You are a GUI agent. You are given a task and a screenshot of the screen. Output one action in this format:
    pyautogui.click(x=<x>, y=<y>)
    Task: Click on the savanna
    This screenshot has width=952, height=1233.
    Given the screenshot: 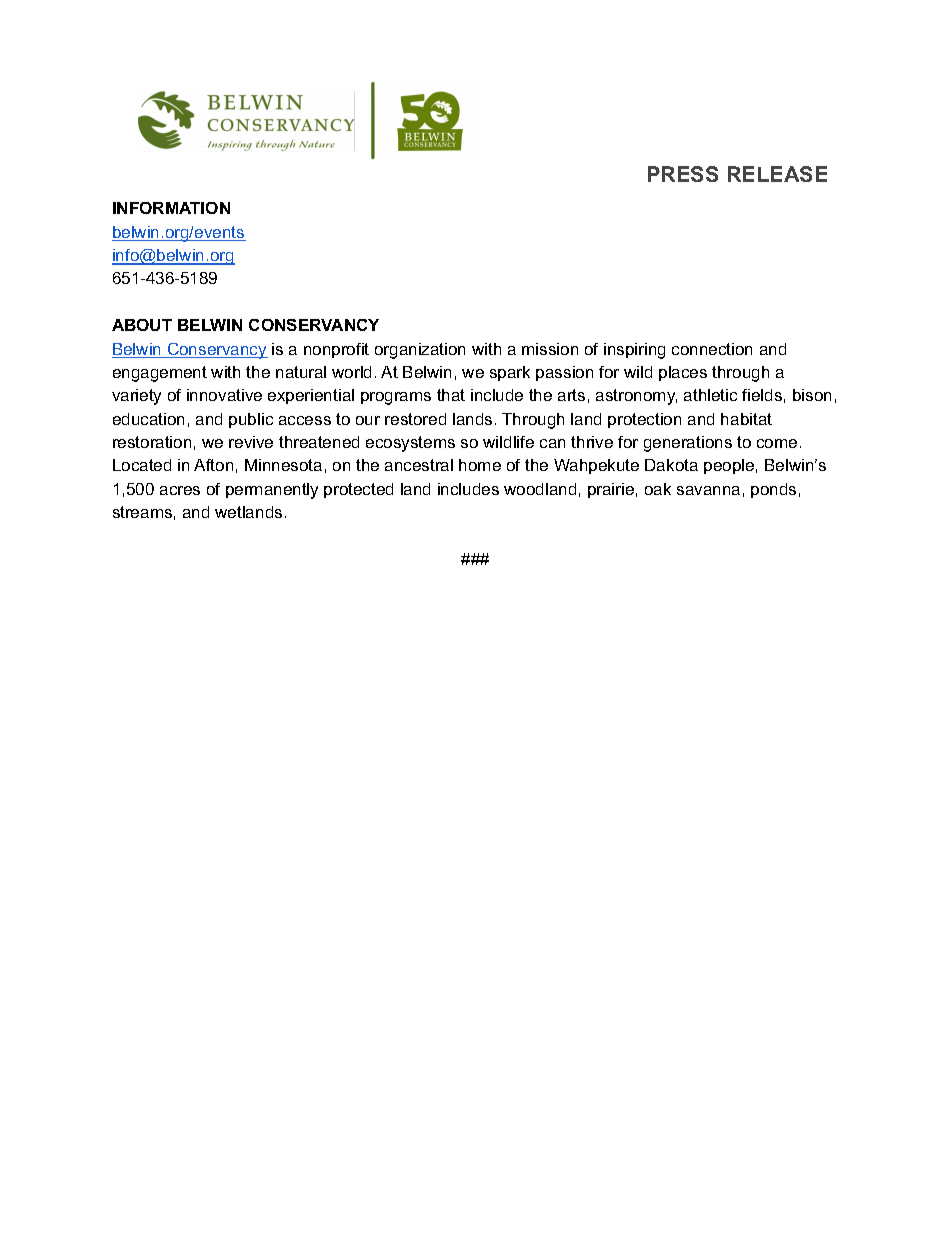 What is the action you would take?
    pyautogui.click(x=708, y=490)
